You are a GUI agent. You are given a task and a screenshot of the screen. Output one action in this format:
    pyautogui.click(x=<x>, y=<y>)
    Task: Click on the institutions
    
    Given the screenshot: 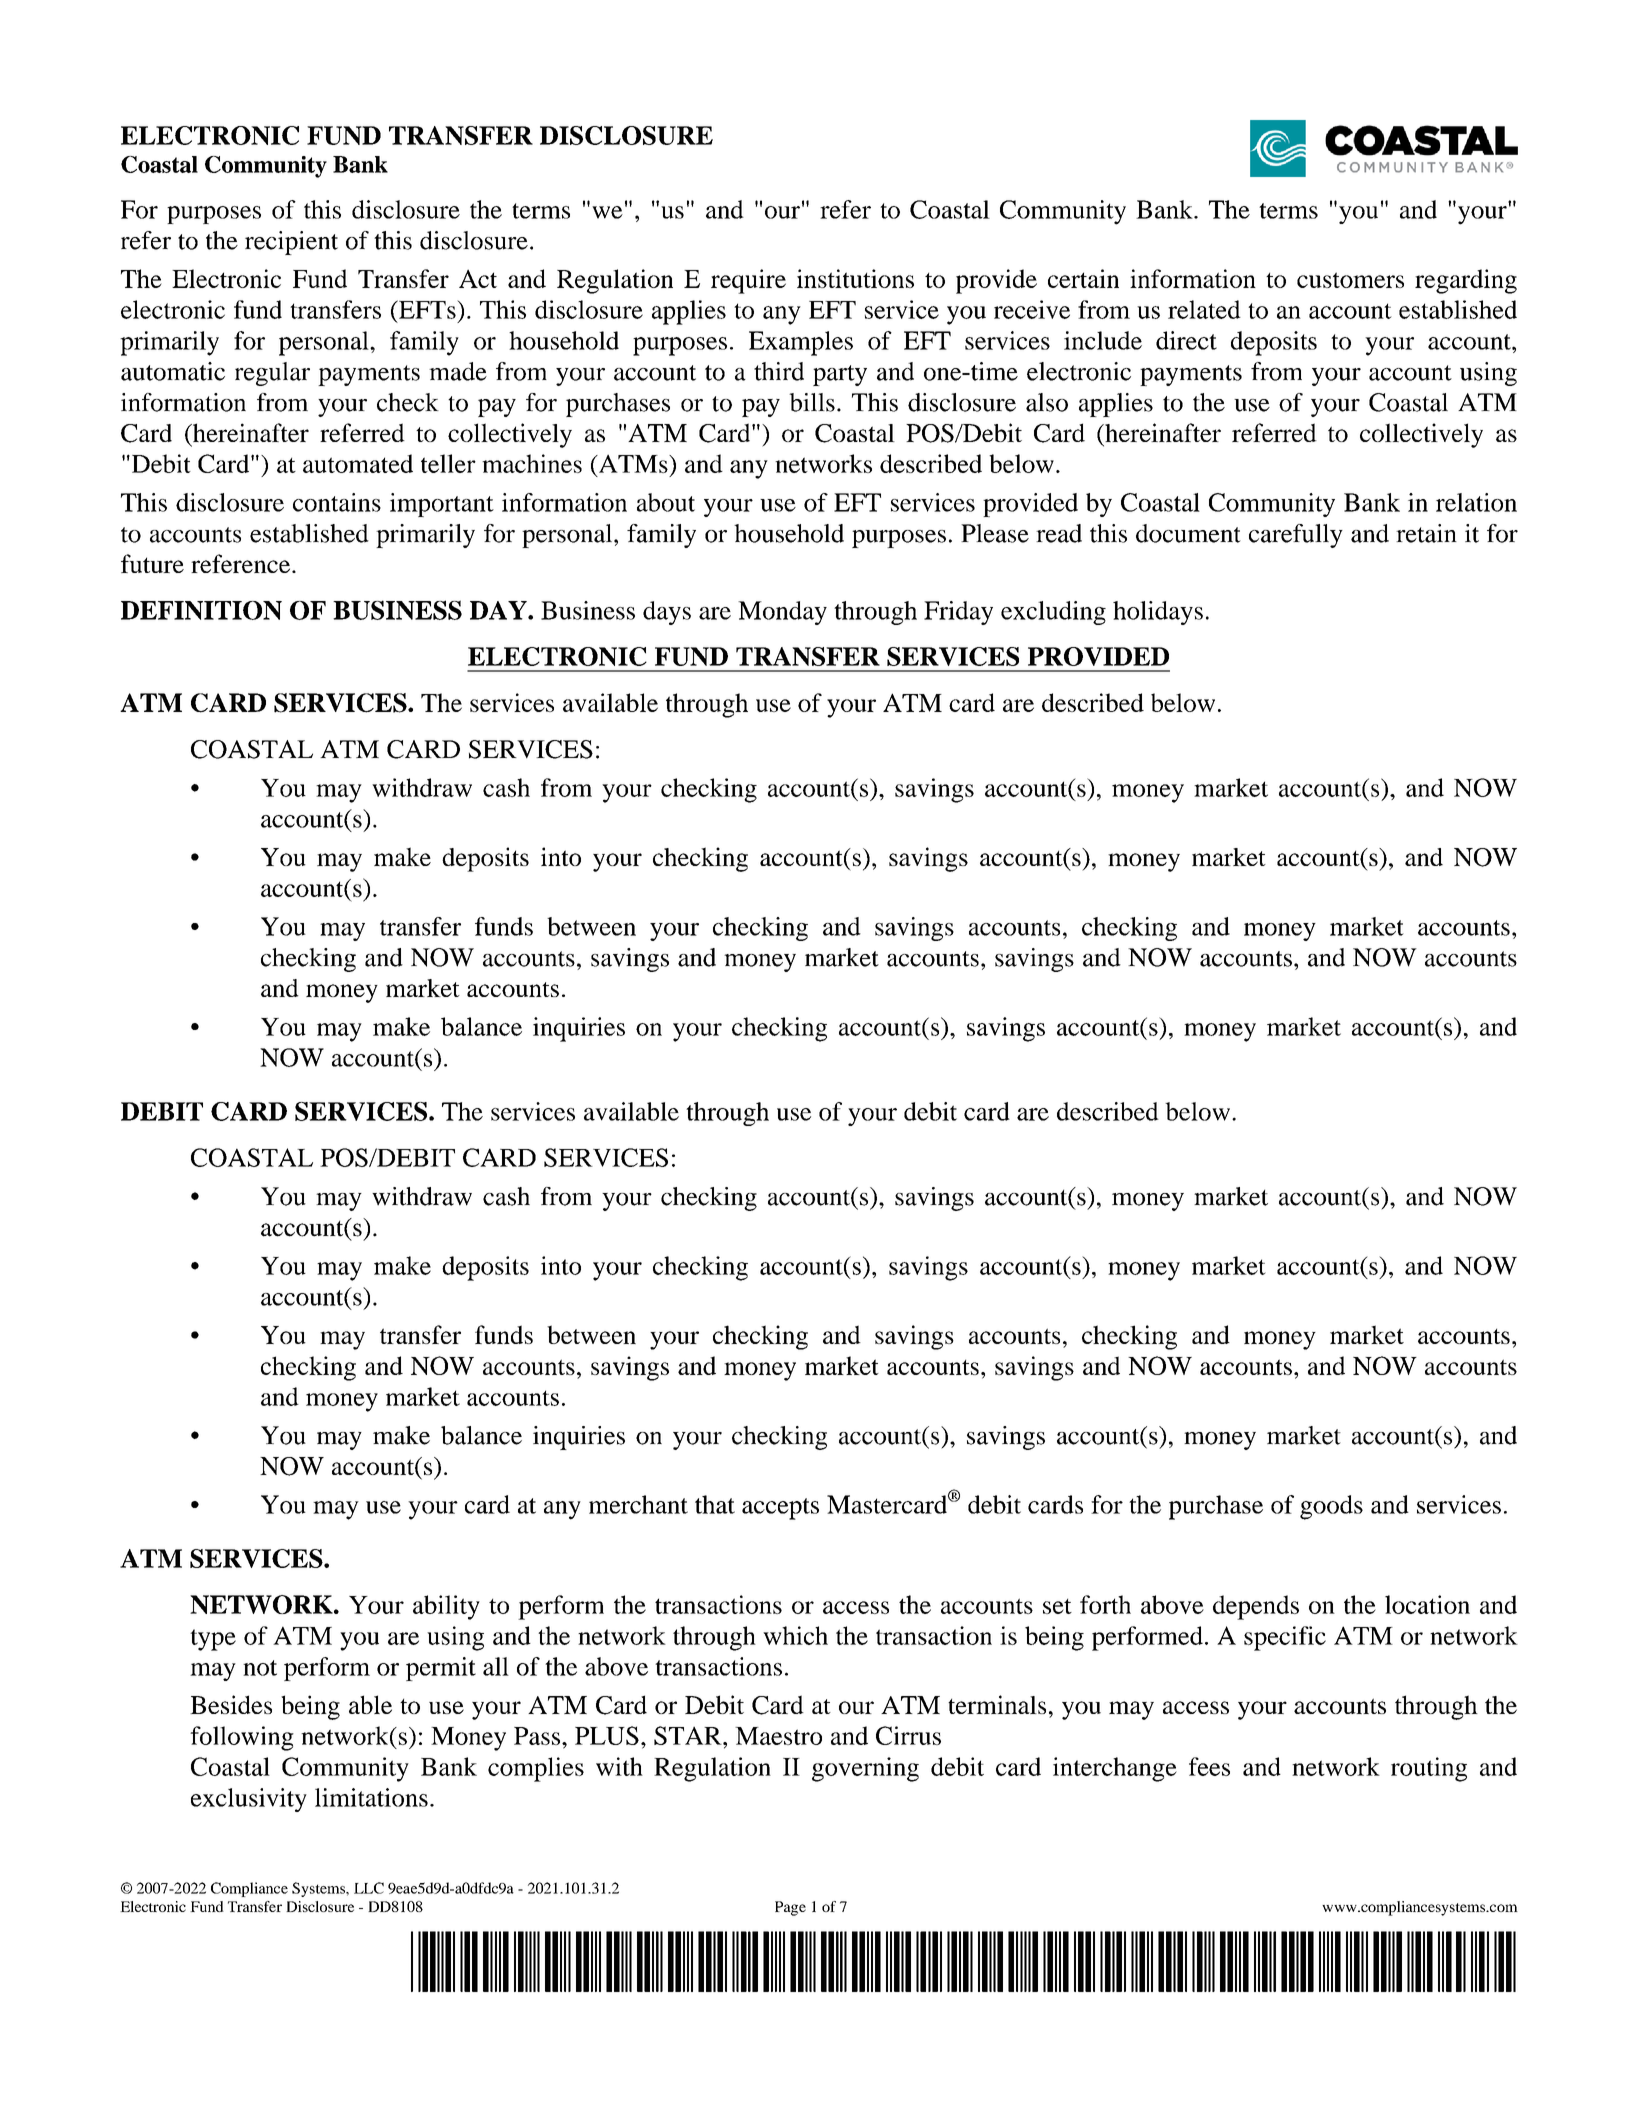 What is the action you would take?
    pyautogui.click(x=855, y=278)
